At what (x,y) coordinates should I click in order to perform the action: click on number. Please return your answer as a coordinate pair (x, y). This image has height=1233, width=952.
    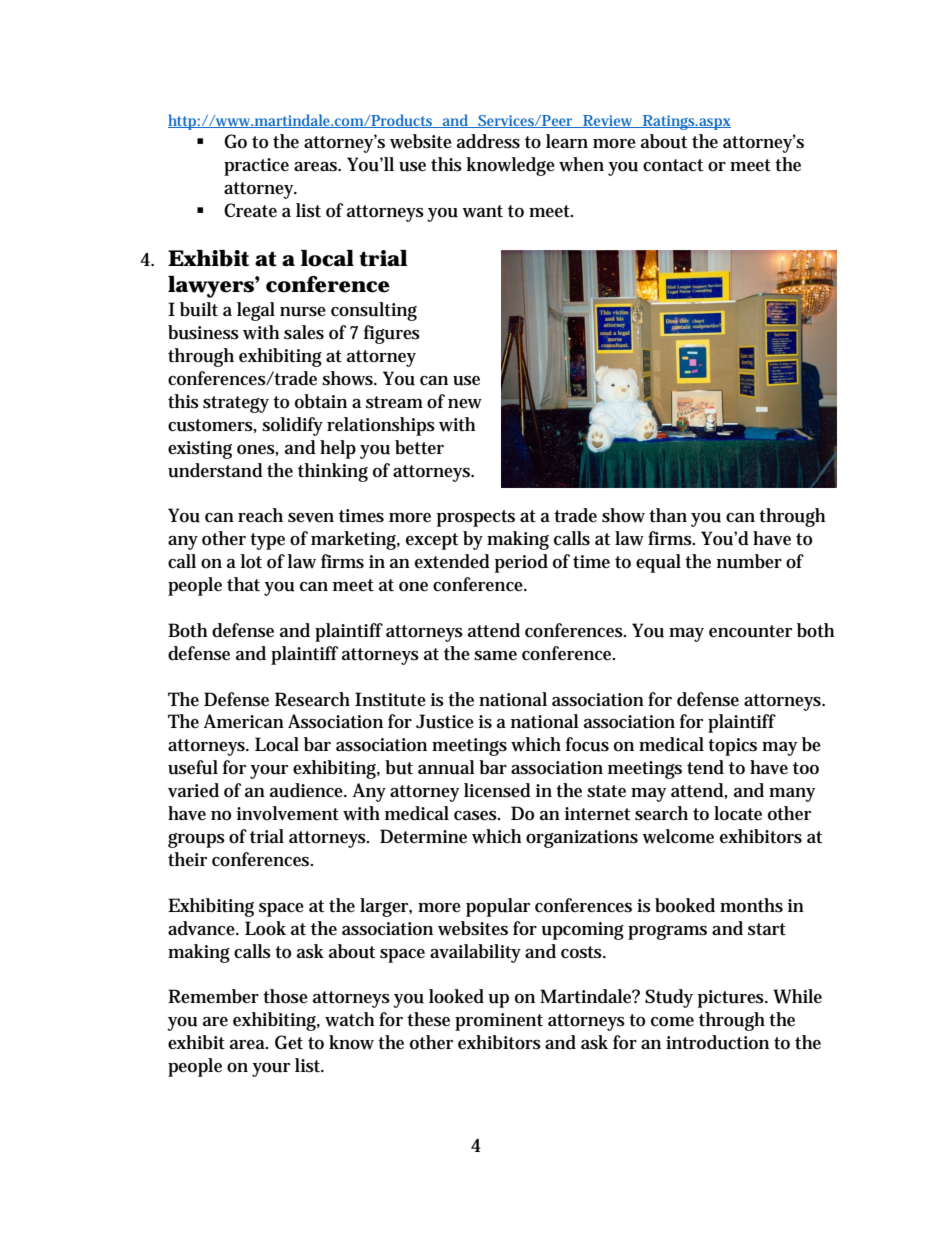
    Looking at the image, I should click on (749, 561).
